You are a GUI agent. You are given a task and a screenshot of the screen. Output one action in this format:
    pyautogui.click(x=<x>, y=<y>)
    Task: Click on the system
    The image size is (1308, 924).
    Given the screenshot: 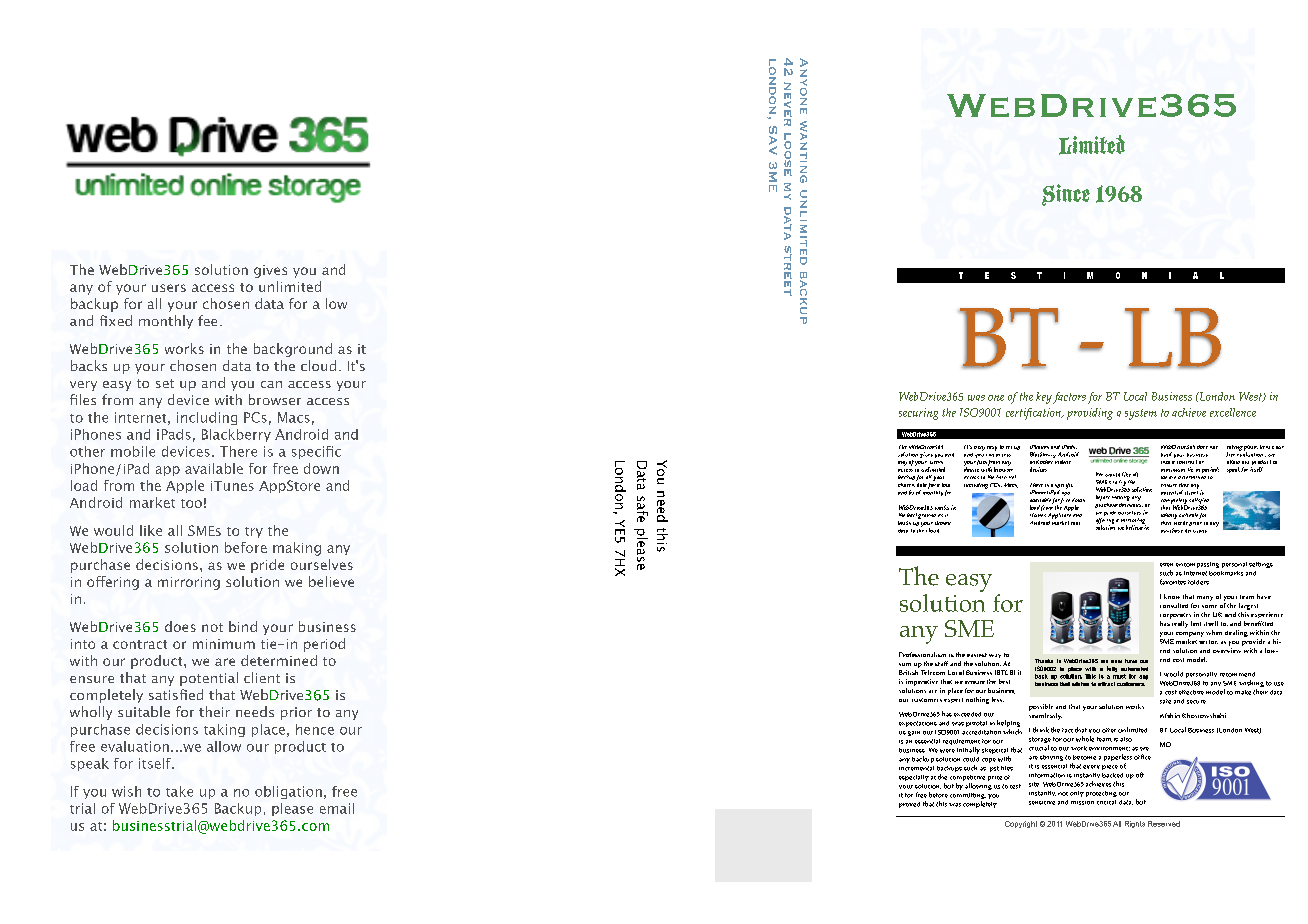 What is the action you would take?
    pyautogui.click(x=1141, y=414)
